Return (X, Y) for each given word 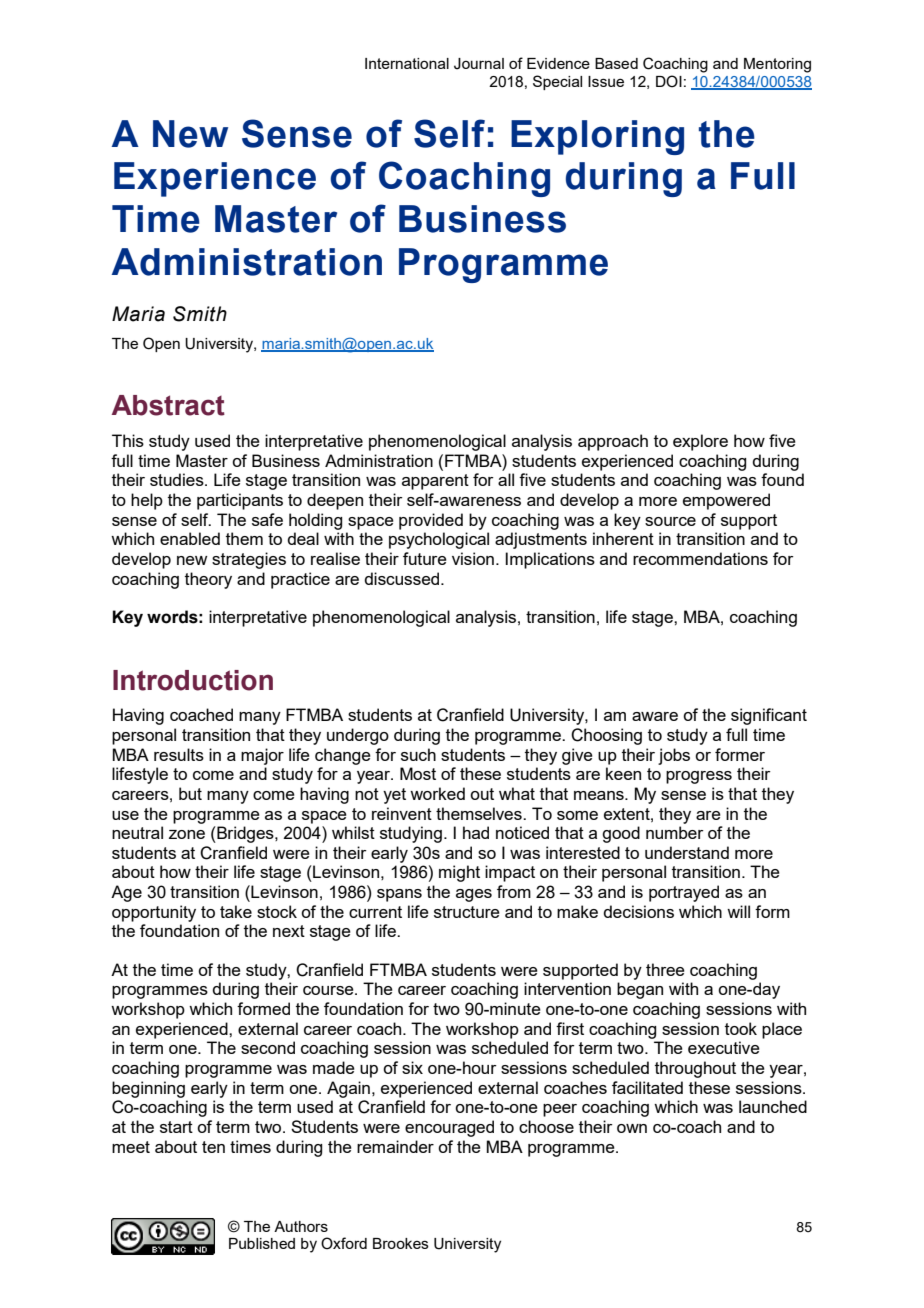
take (236, 911)
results (179, 754)
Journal (479, 64)
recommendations (700, 558)
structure (467, 912)
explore (700, 442)
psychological (439, 540)
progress (699, 777)
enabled (190, 538)
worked (437, 793)
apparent (435, 482)
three (665, 969)
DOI (669, 81)
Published (262, 1243)
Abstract (168, 405)
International (407, 63)
